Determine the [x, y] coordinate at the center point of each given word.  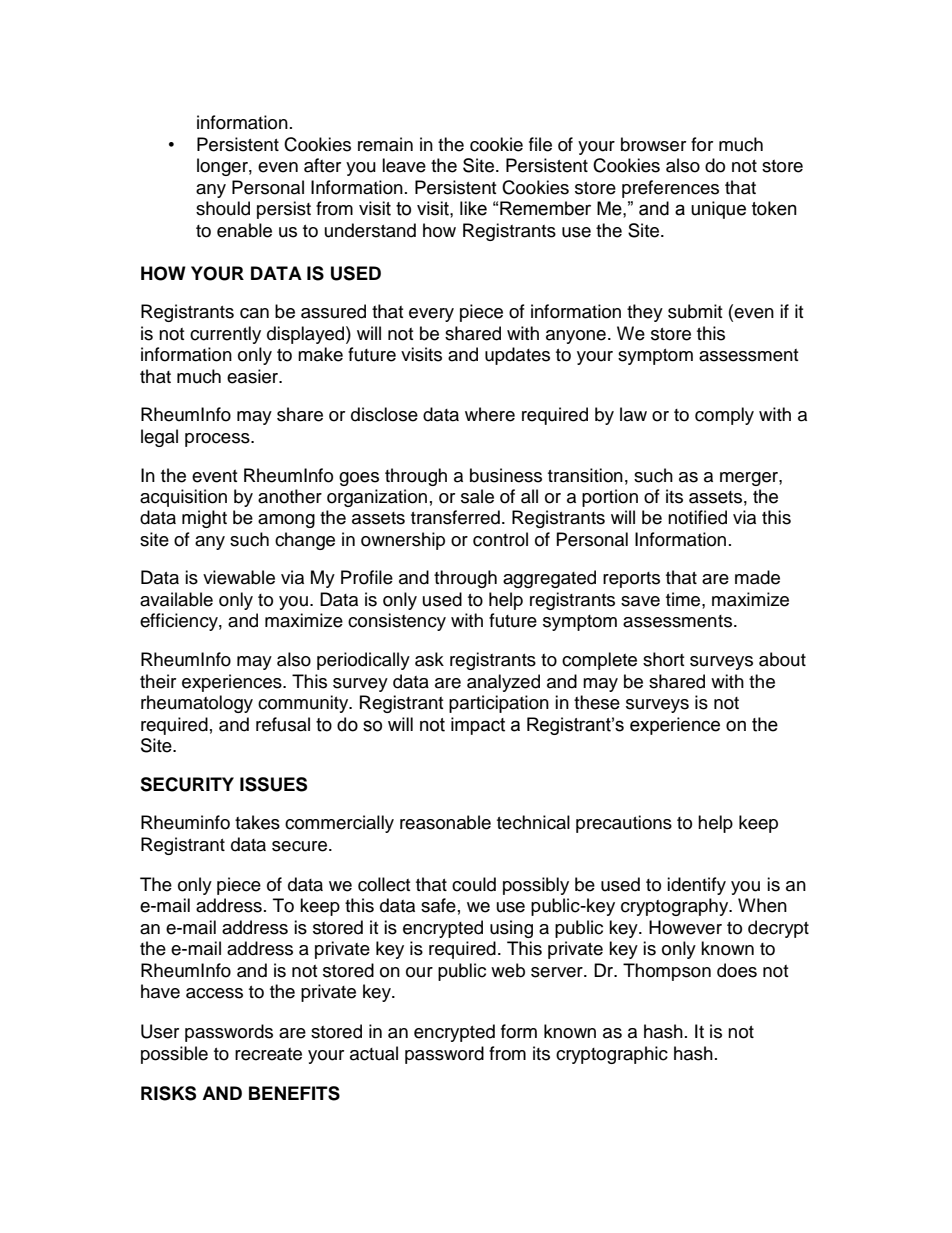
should [223, 208]
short [663, 659]
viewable [239, 577]
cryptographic [612, 1055]
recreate [268, 1054]
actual [374, 1053]
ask [429, 659]
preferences [670, 189]
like [473, 208]
